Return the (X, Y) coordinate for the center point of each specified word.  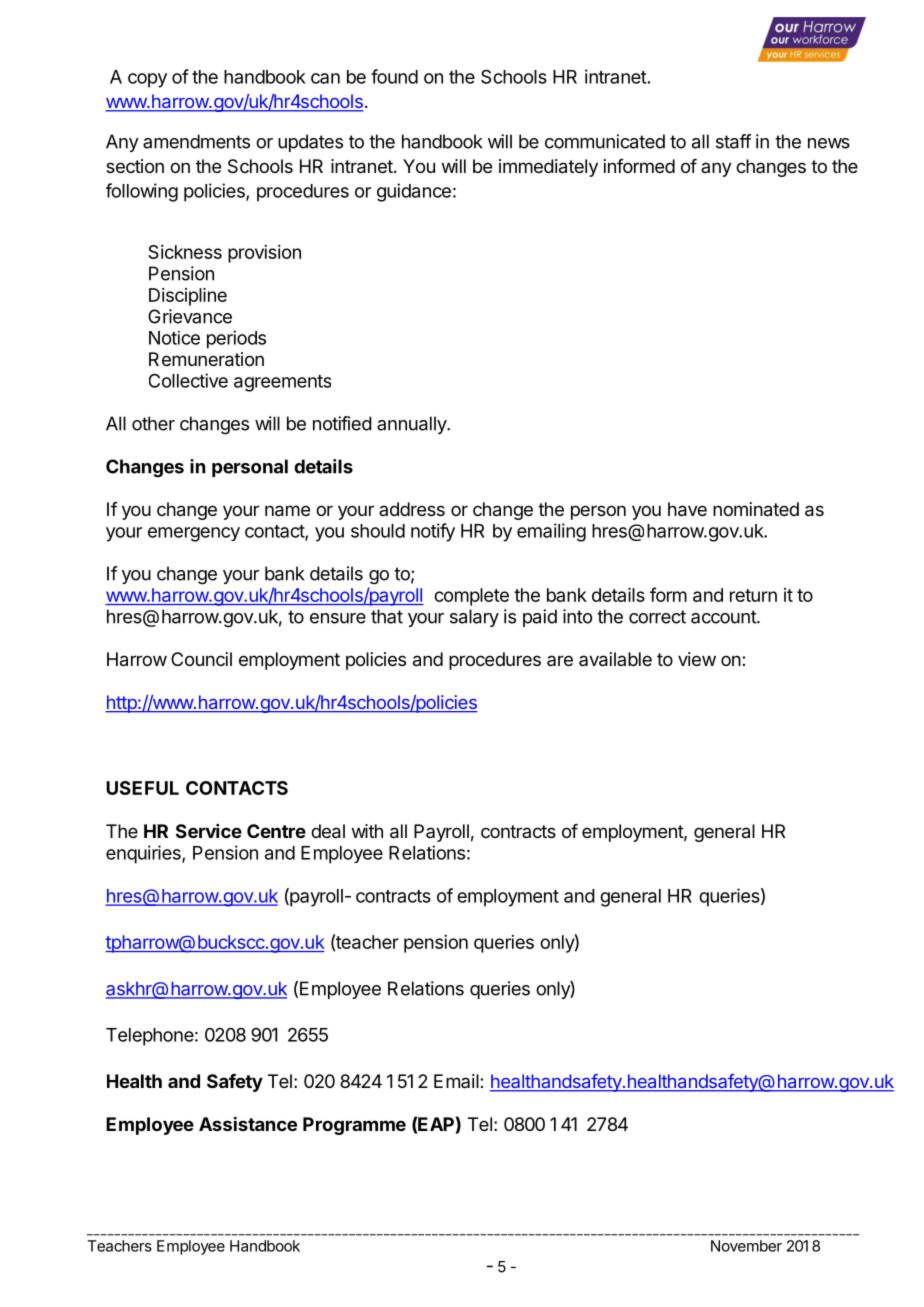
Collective (188, 380)
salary (474, 618)
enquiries (144, 854)
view (697, 659)
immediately (548, 168)
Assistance (248, 1123)
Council (201, 659)
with (367, 831)
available (615, 659)
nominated (756, 509)
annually (412, 425)
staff (733, 141)
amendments (196, 141)
